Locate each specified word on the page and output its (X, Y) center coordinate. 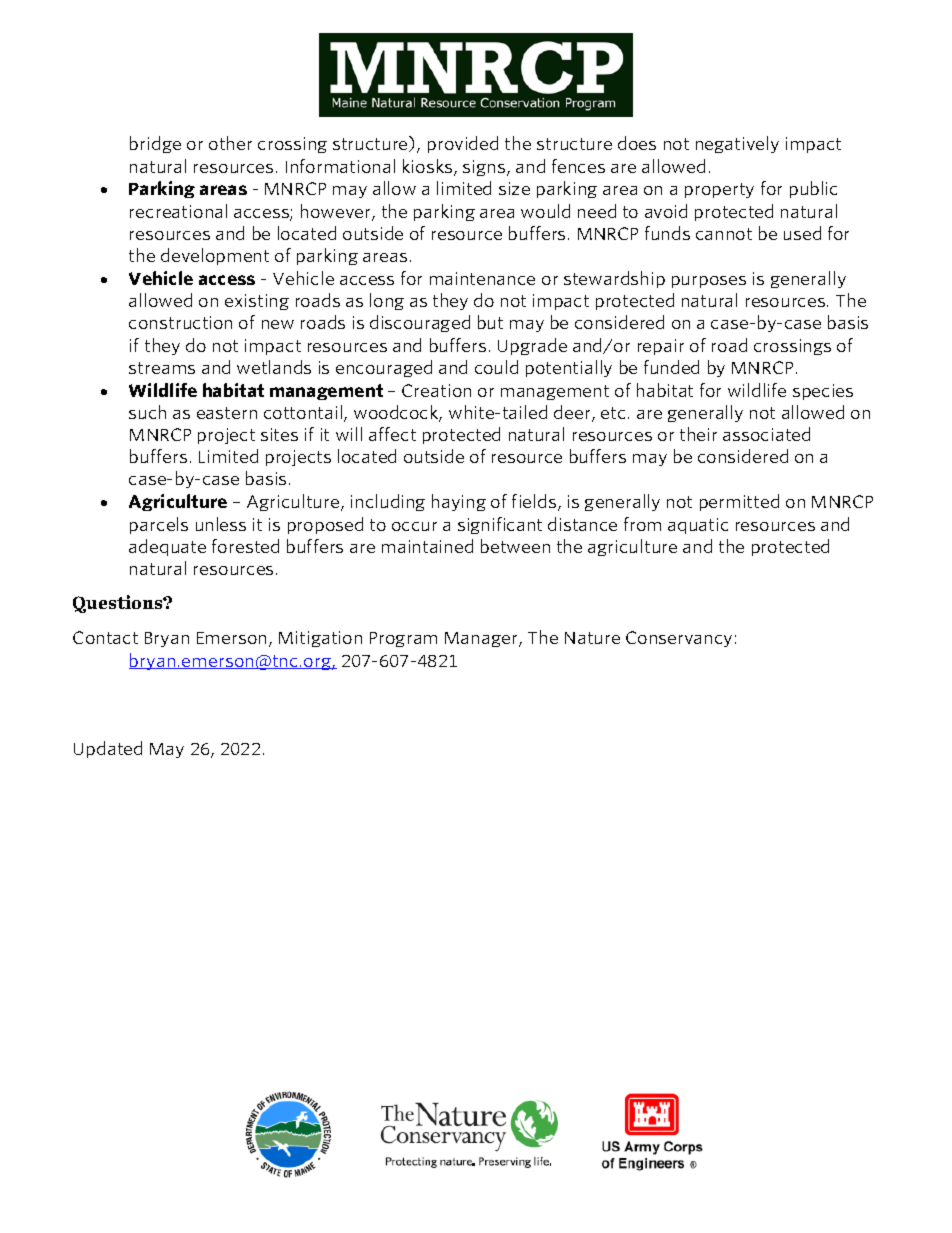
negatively (737, 144)
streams (162, 368)
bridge (155, 144)
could (496, 367)
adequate (167, 547)
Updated (108, 749)
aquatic (698, 526)
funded (671, 367)
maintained (427, 546)
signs (485, 168)
